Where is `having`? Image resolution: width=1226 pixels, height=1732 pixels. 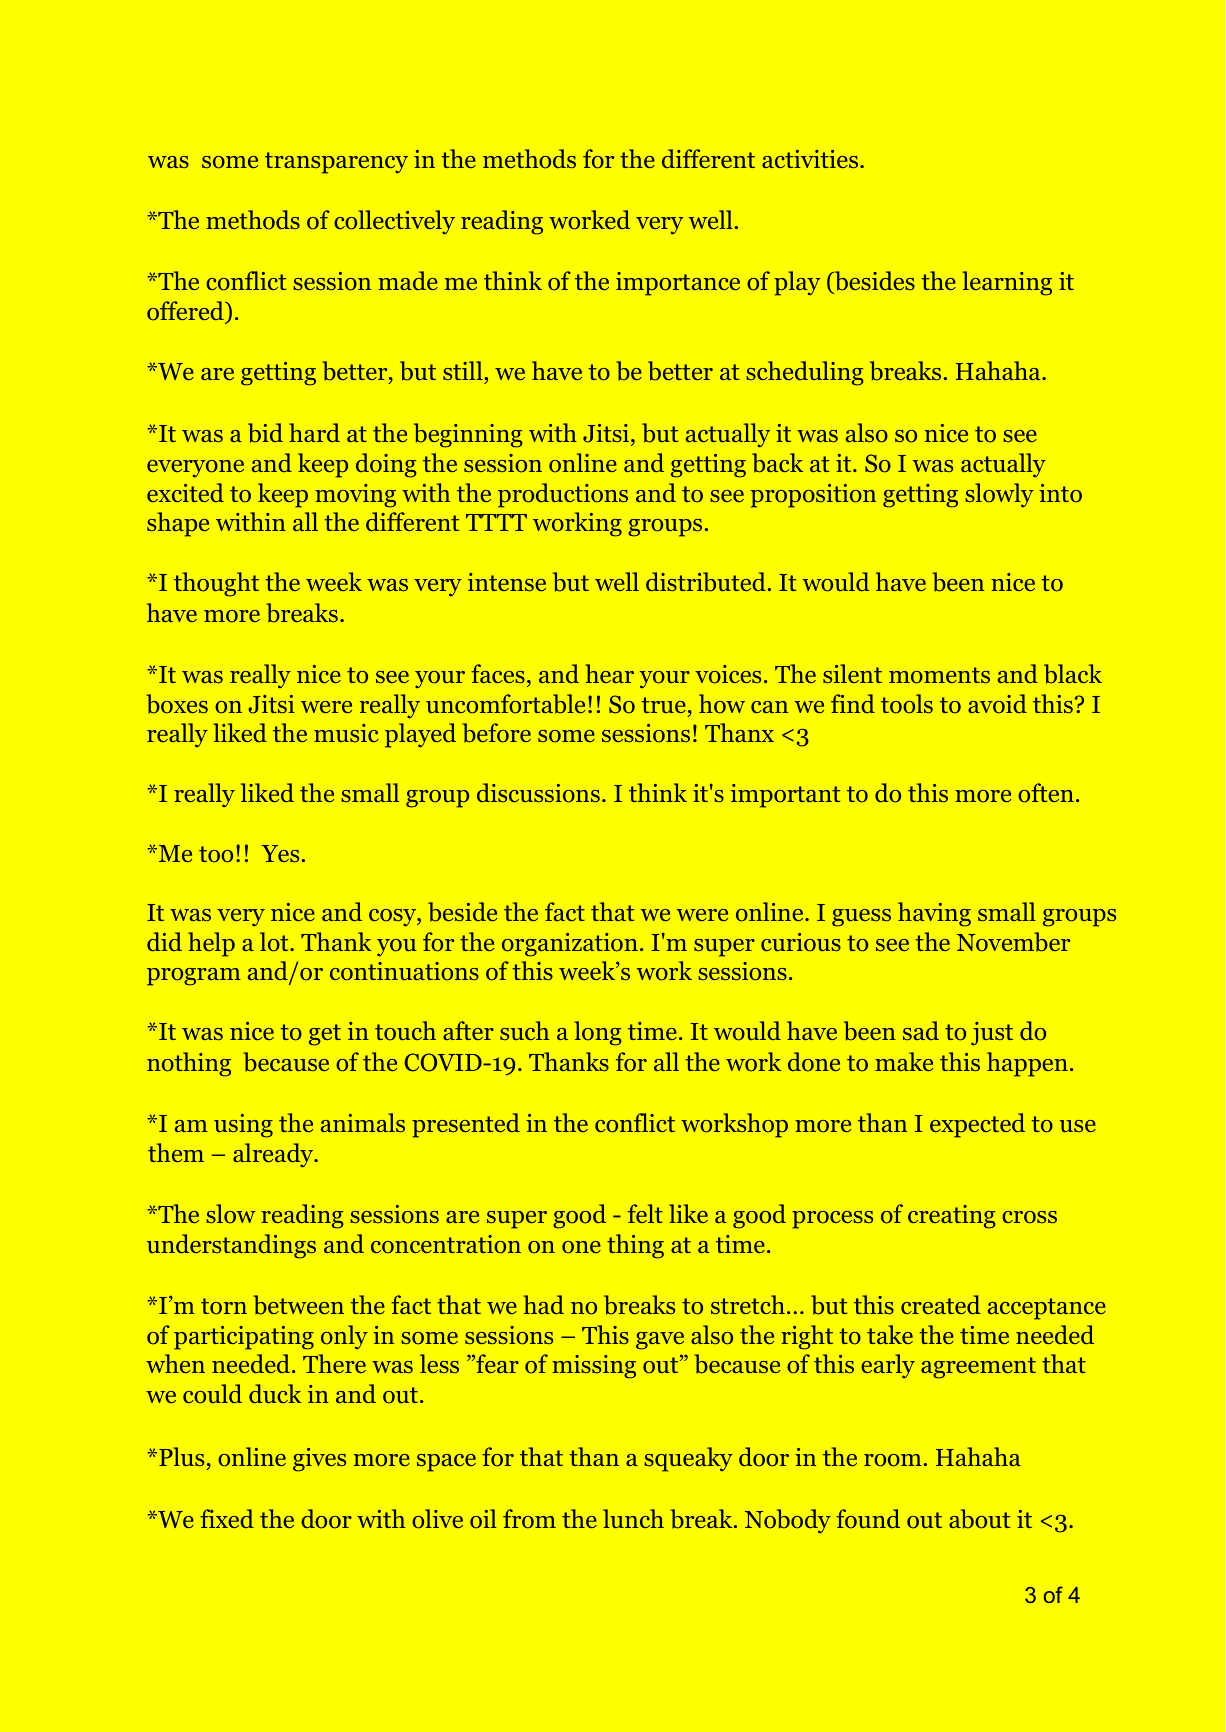
having is located at coordinates (934, 914).
